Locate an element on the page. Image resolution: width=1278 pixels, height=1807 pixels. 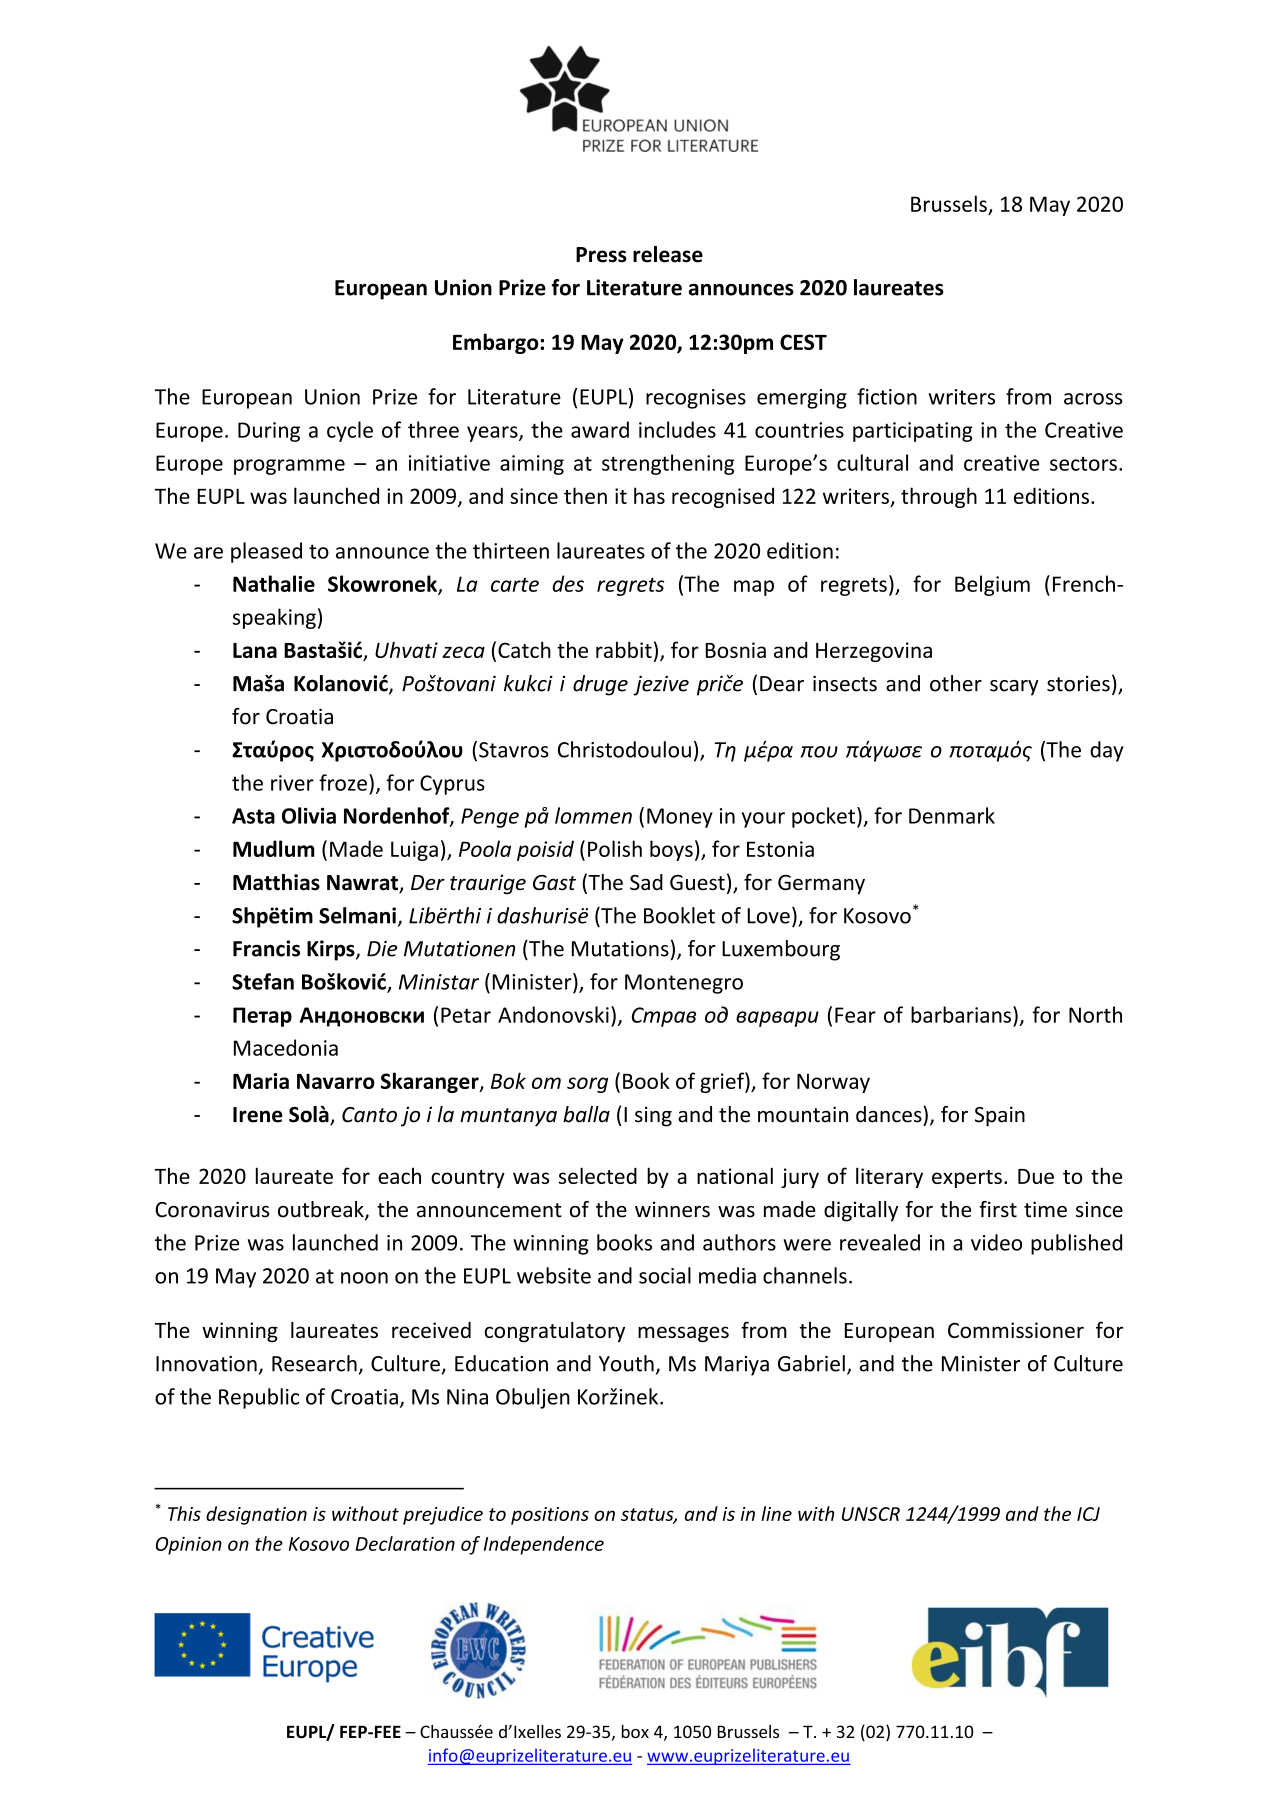
Lana is located at coordinates (255, 650).
